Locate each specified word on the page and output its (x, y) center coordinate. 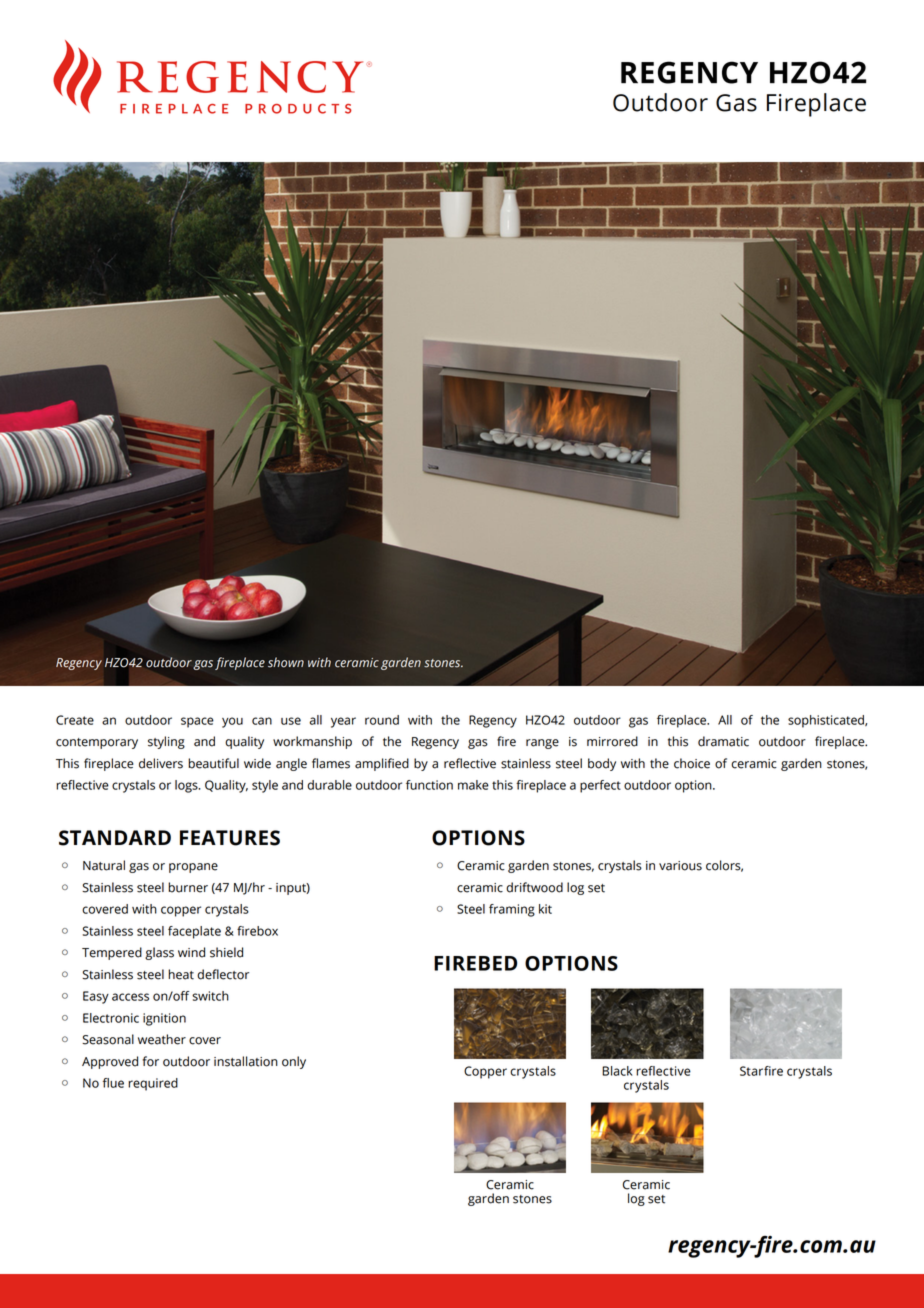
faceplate (194, 932)
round (382, 720)
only (294, 1062)
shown (286, 662)
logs (187, 786)
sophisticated (827, 721)
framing (512, 910)
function (429, 785)
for (151, 1061)
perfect (600, 786)
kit (545, 909)
